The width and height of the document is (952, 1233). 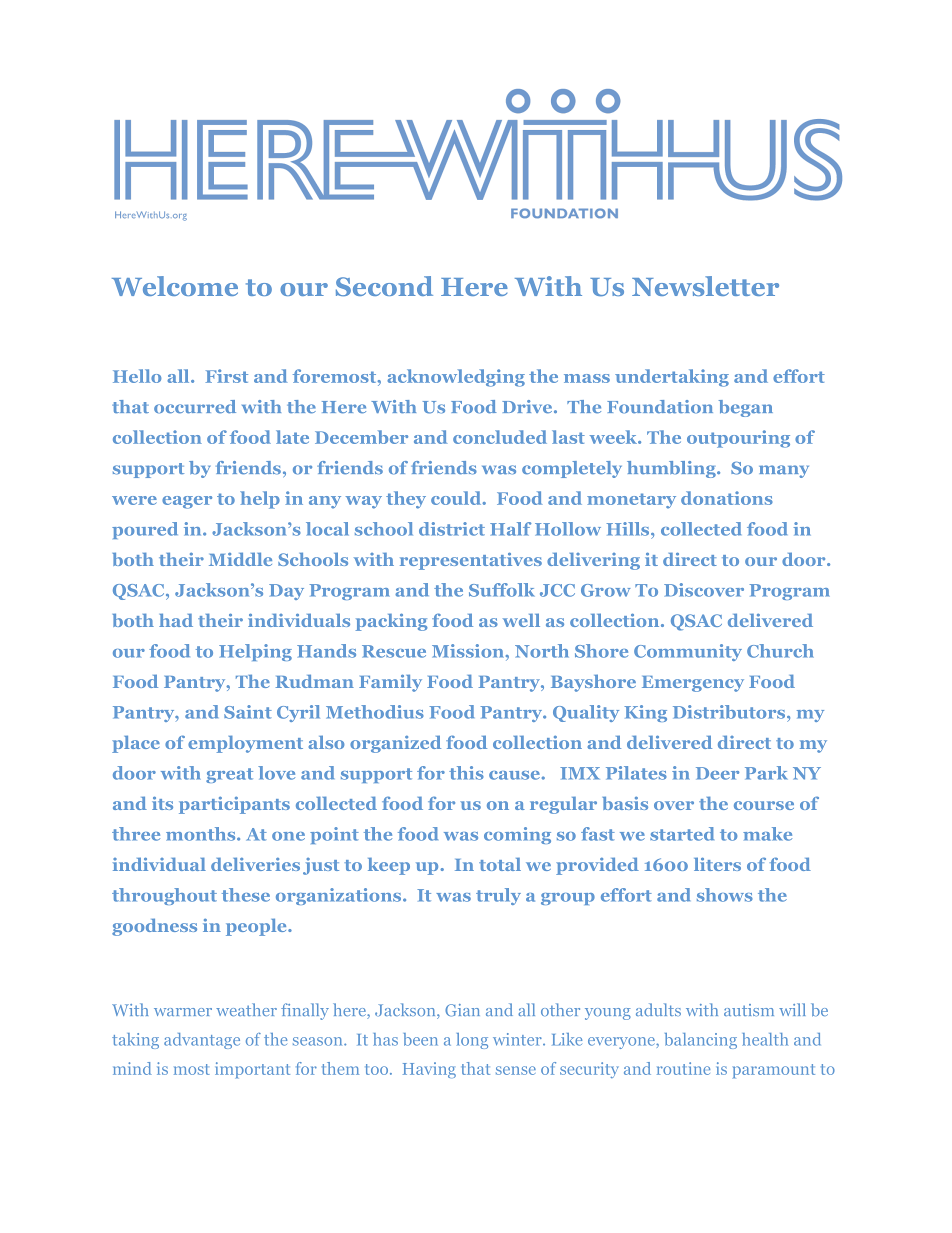 I want to click on Saint, so click(x=248, y=712).
